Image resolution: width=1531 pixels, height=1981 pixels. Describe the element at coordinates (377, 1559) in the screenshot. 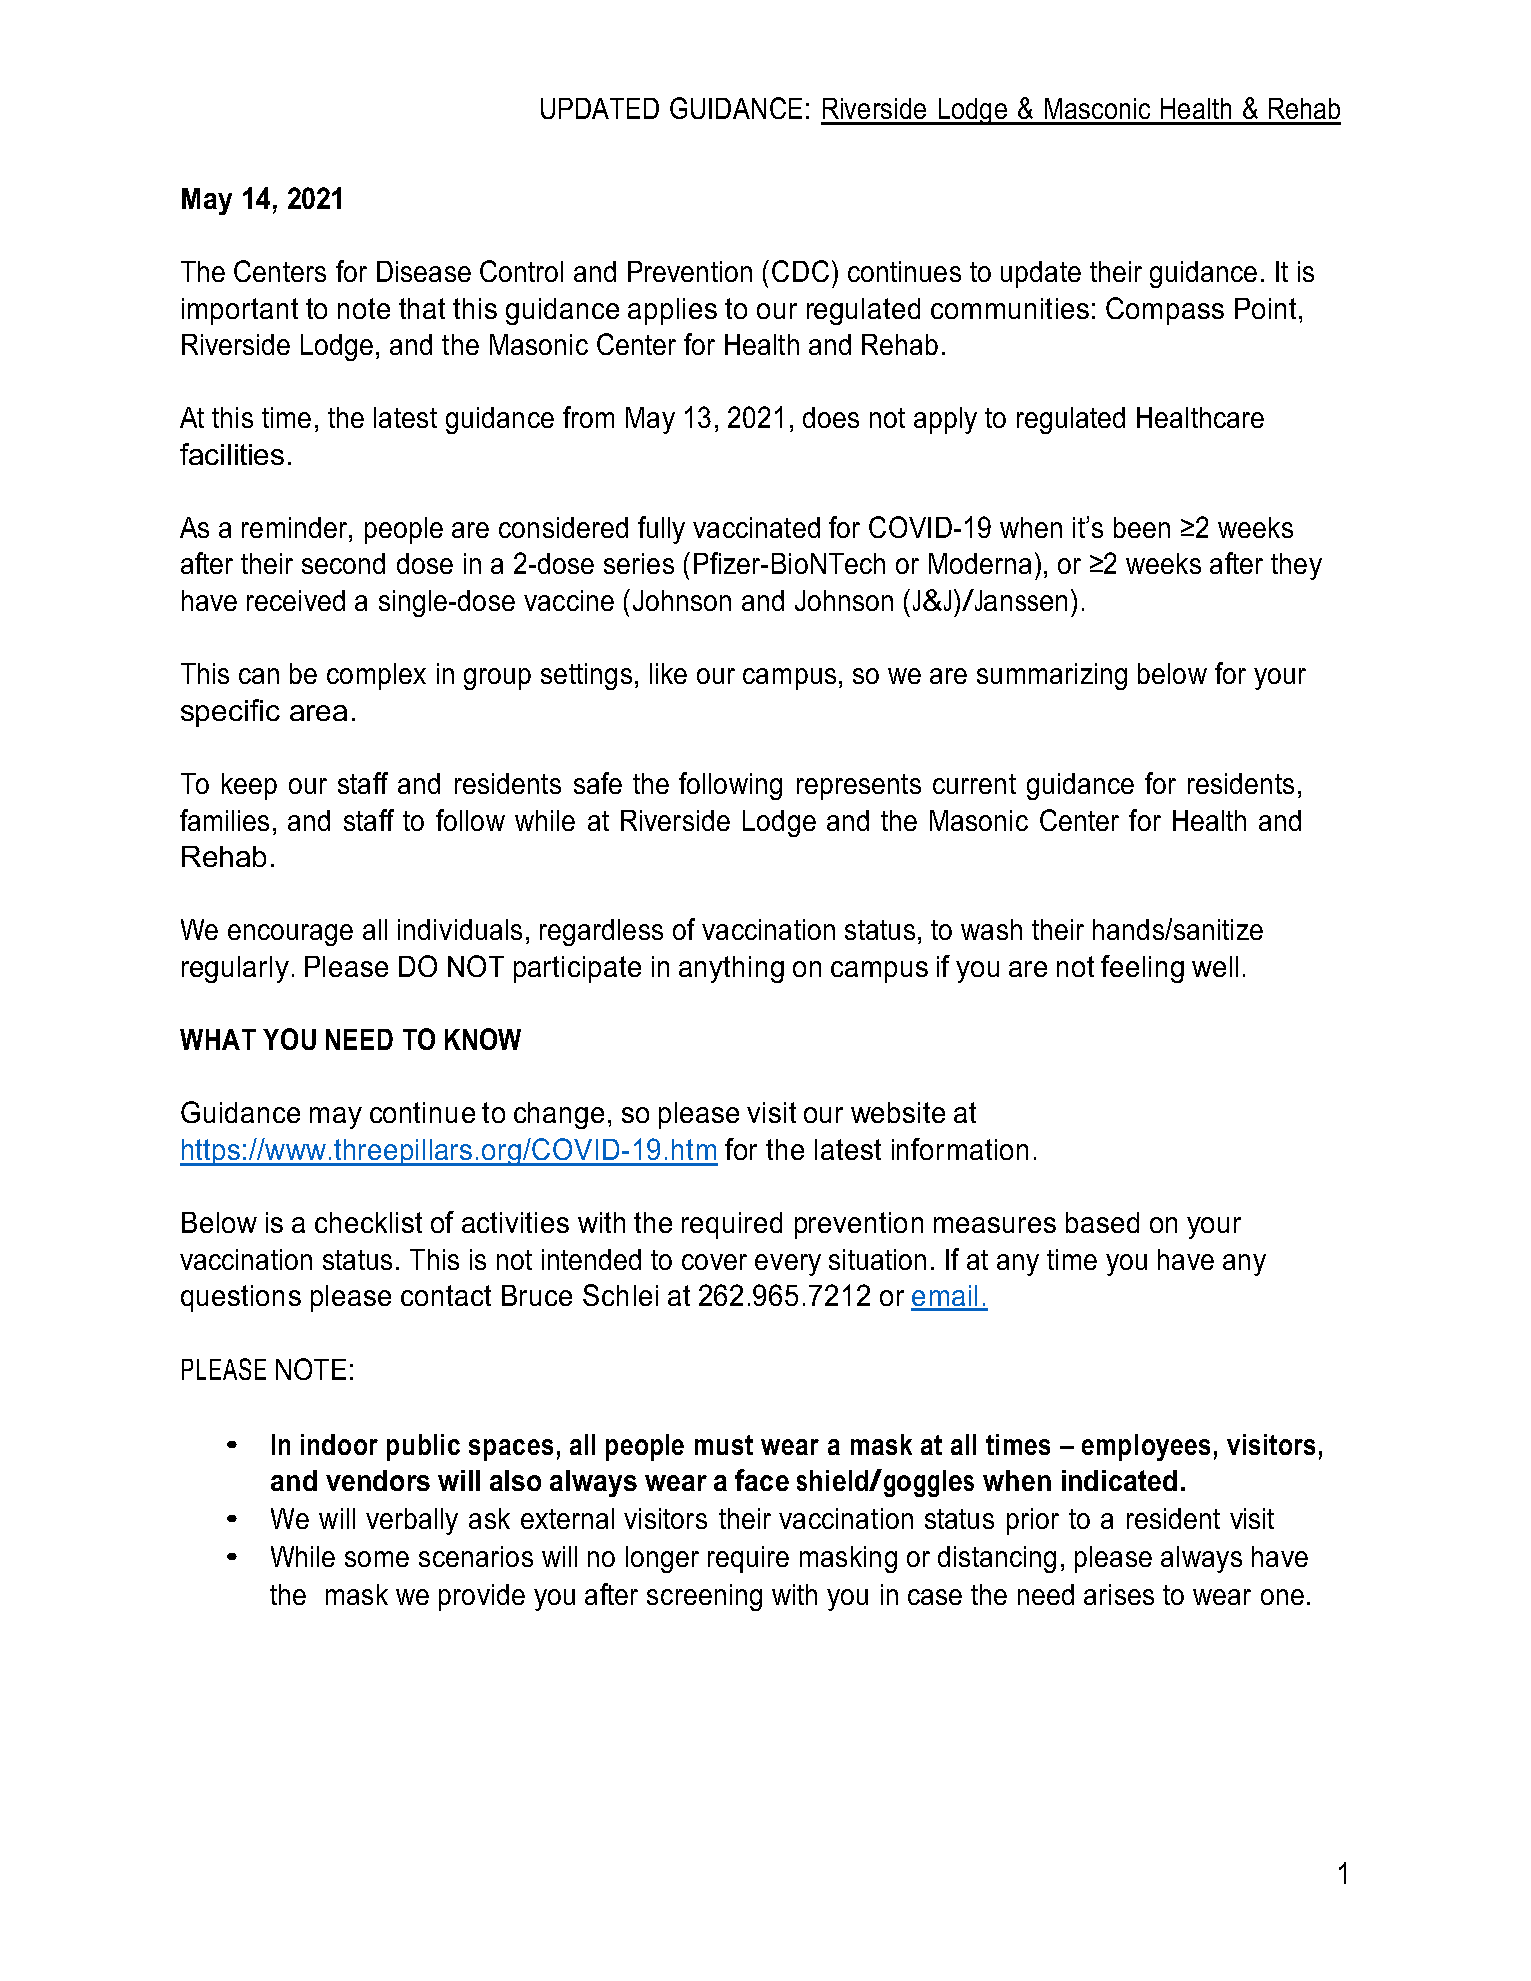

I see `some` at that location.
